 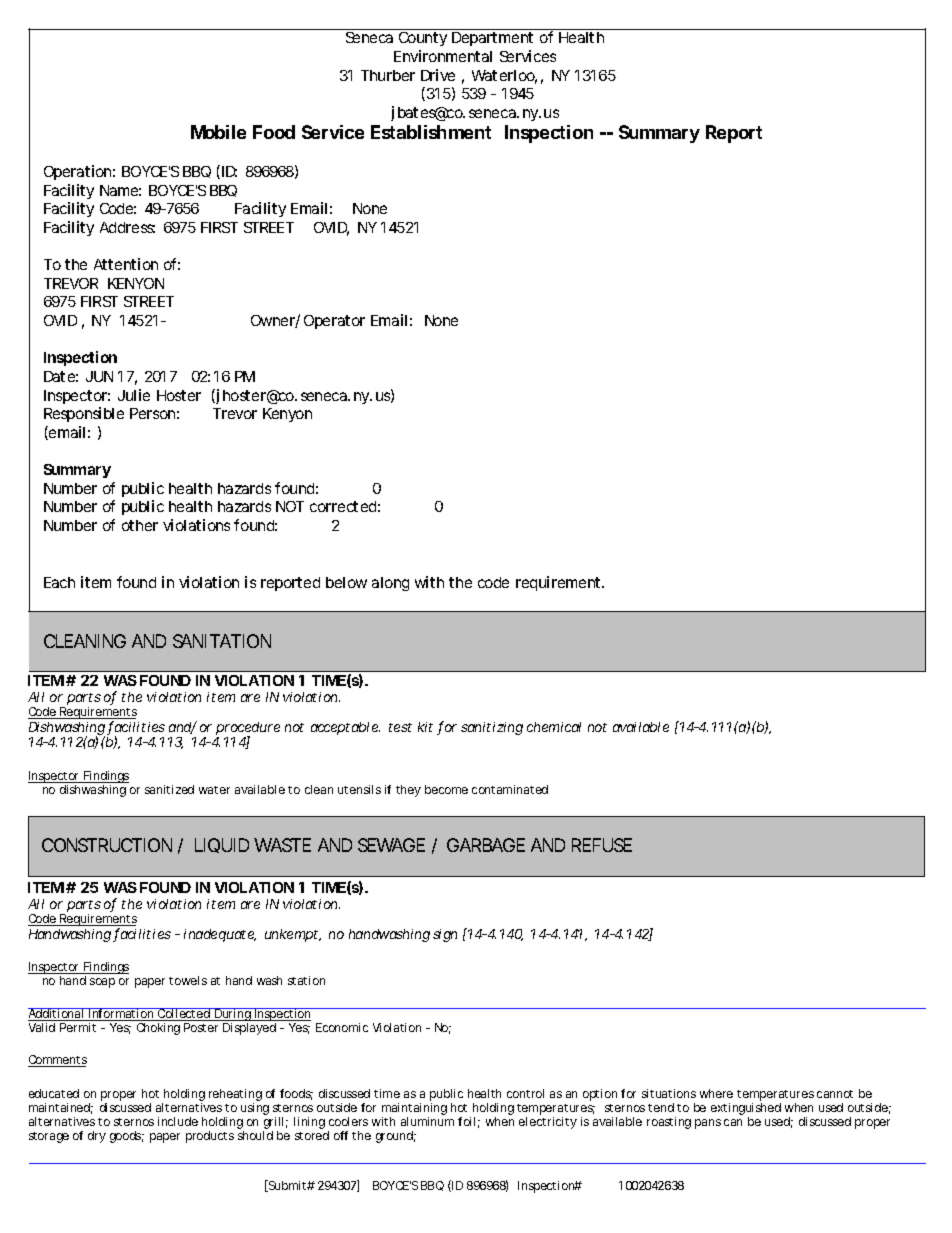 I want to click on Mobile, so click(x=218, y=132).
